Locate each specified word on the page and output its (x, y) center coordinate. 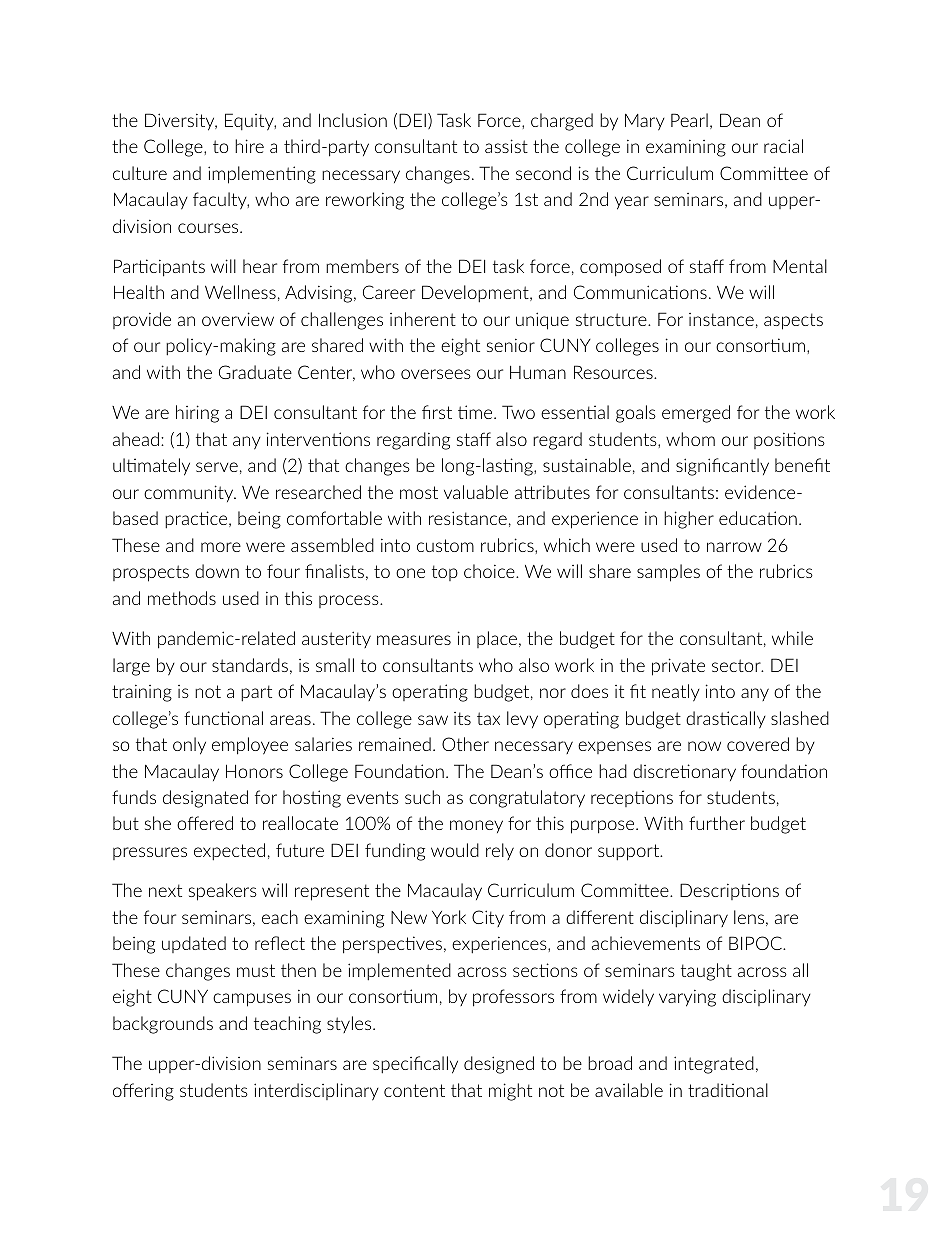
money (476, 826)
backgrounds (163, 1025)
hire (249, 146)
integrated (714, 1065)
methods (182, 598)
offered (205, 823)
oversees (436, 374)
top (445, 573)
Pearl (689, 120)
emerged (696, 414)
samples (668, 573)
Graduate (255, 372)
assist (506, 146)
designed (499, 1065)
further (717, 823)
